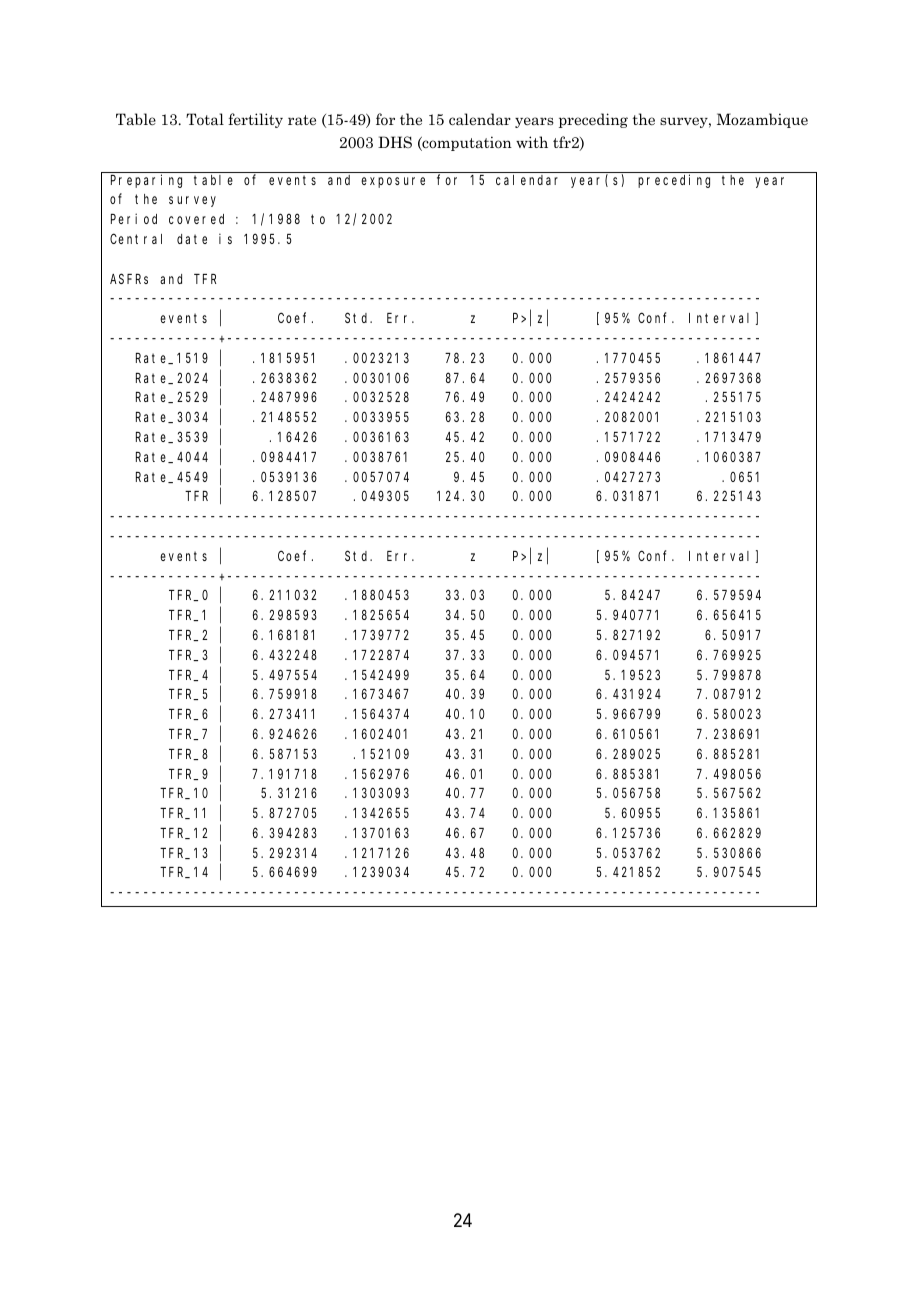 This screenshot has height=1308, width=924. What do you see at coordinates (762, 120) in the screenshot?
I see `Mozambique` at bounding box center [762, 120].
